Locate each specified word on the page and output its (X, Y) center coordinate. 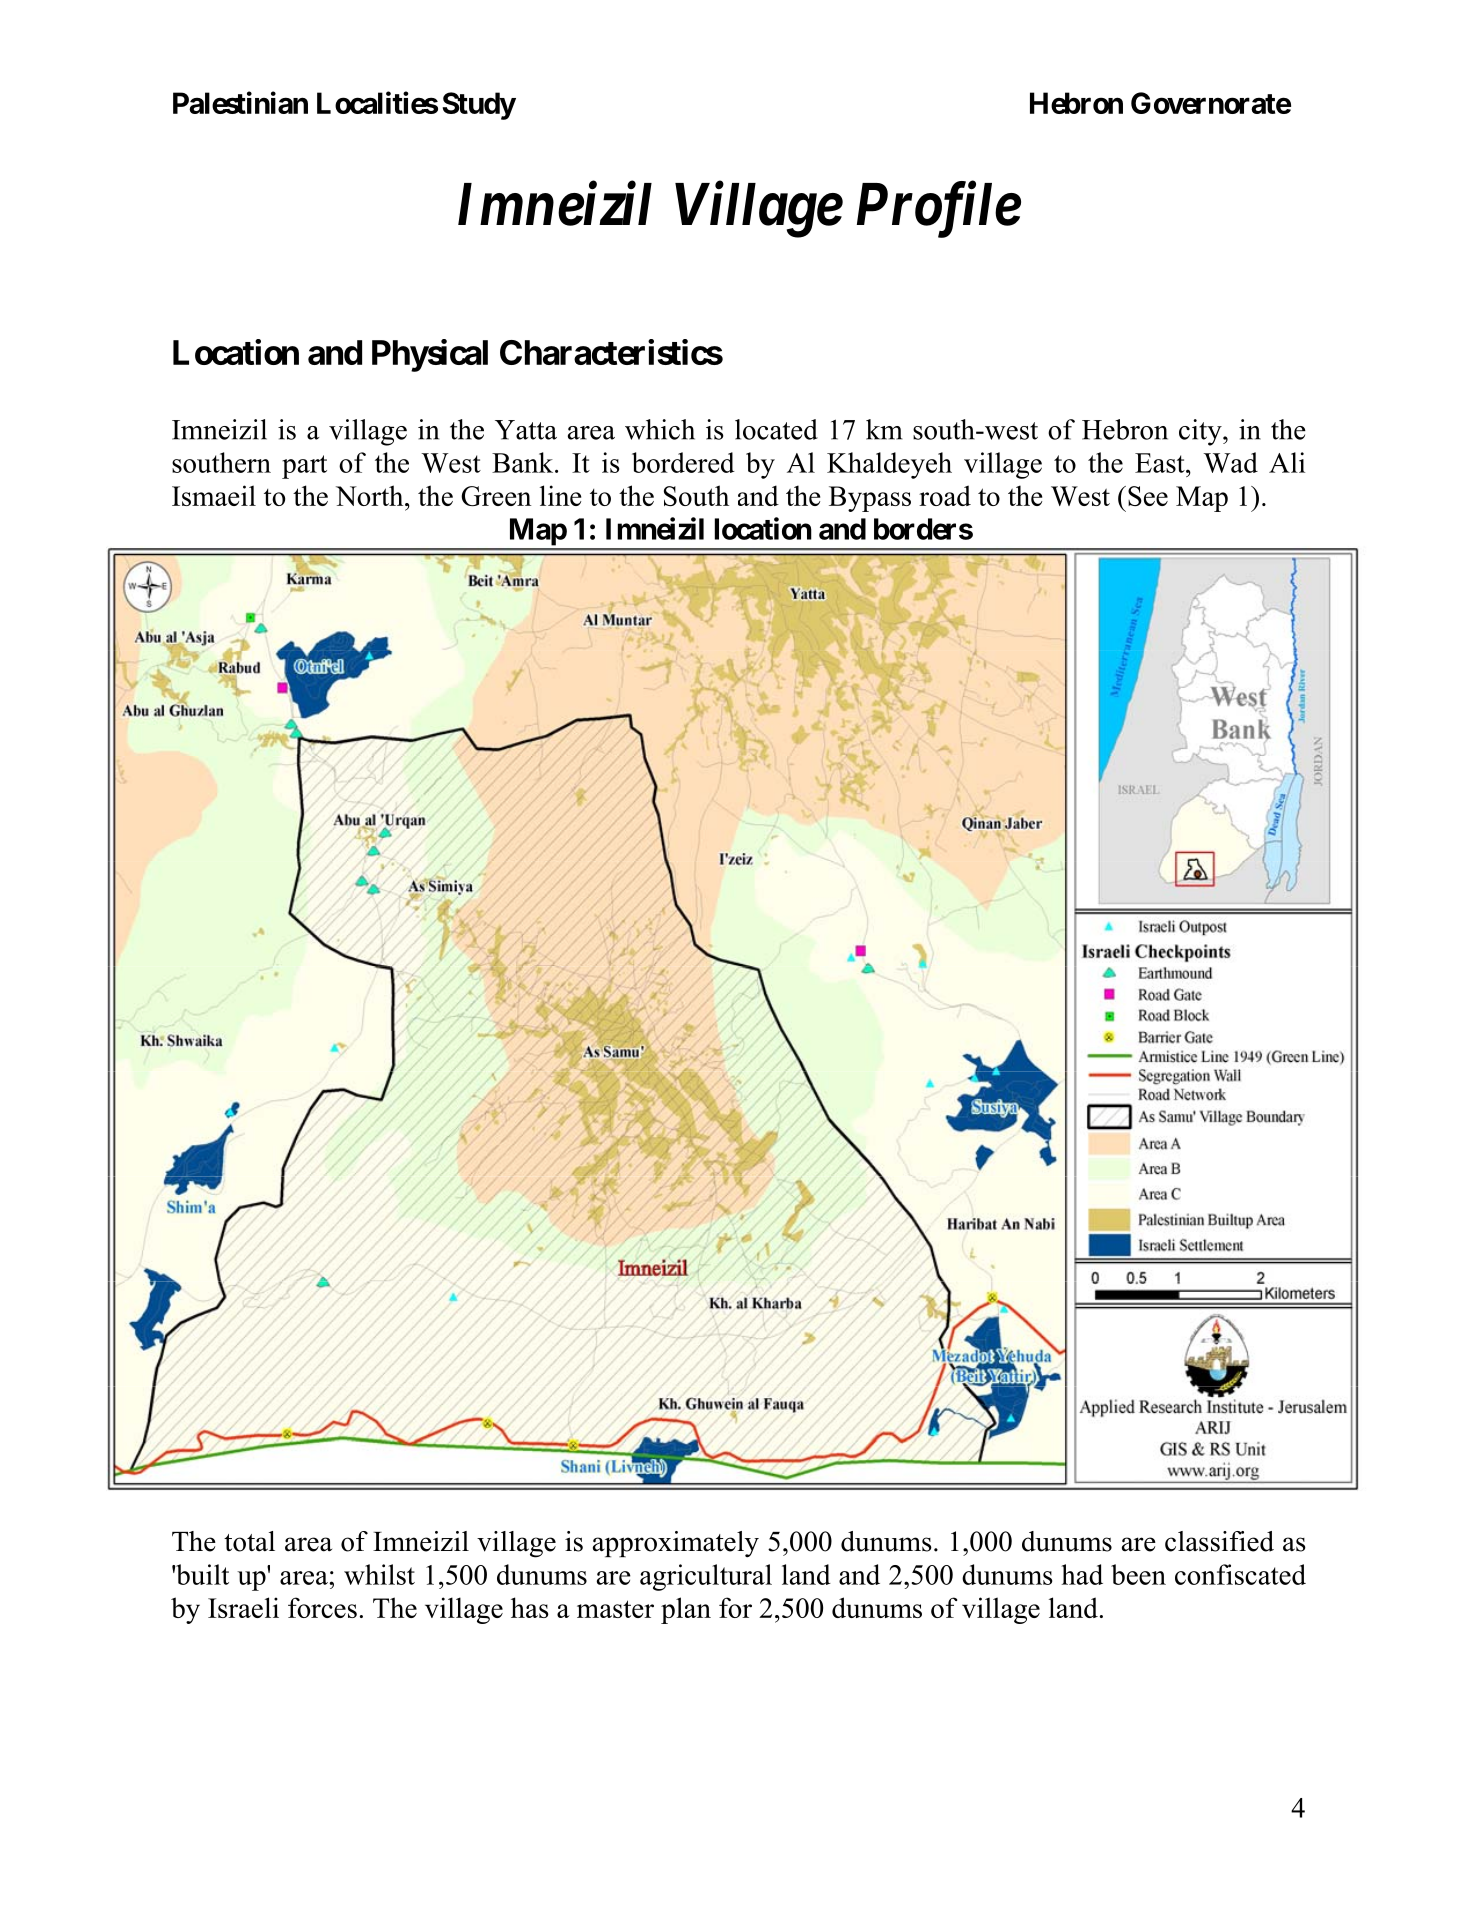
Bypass (870, 499)
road (945, 495)
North (371, 495)
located (776, 429)
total (249, 1541)
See (1148, 496)
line (560, 495)
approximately (676, 1544)
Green (496, 496)
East (1161, 463)
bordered (683, 462)
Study (479, 106)
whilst (379, 1574)
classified (1219, 1541)
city (1201, 432)
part (304, 467)
